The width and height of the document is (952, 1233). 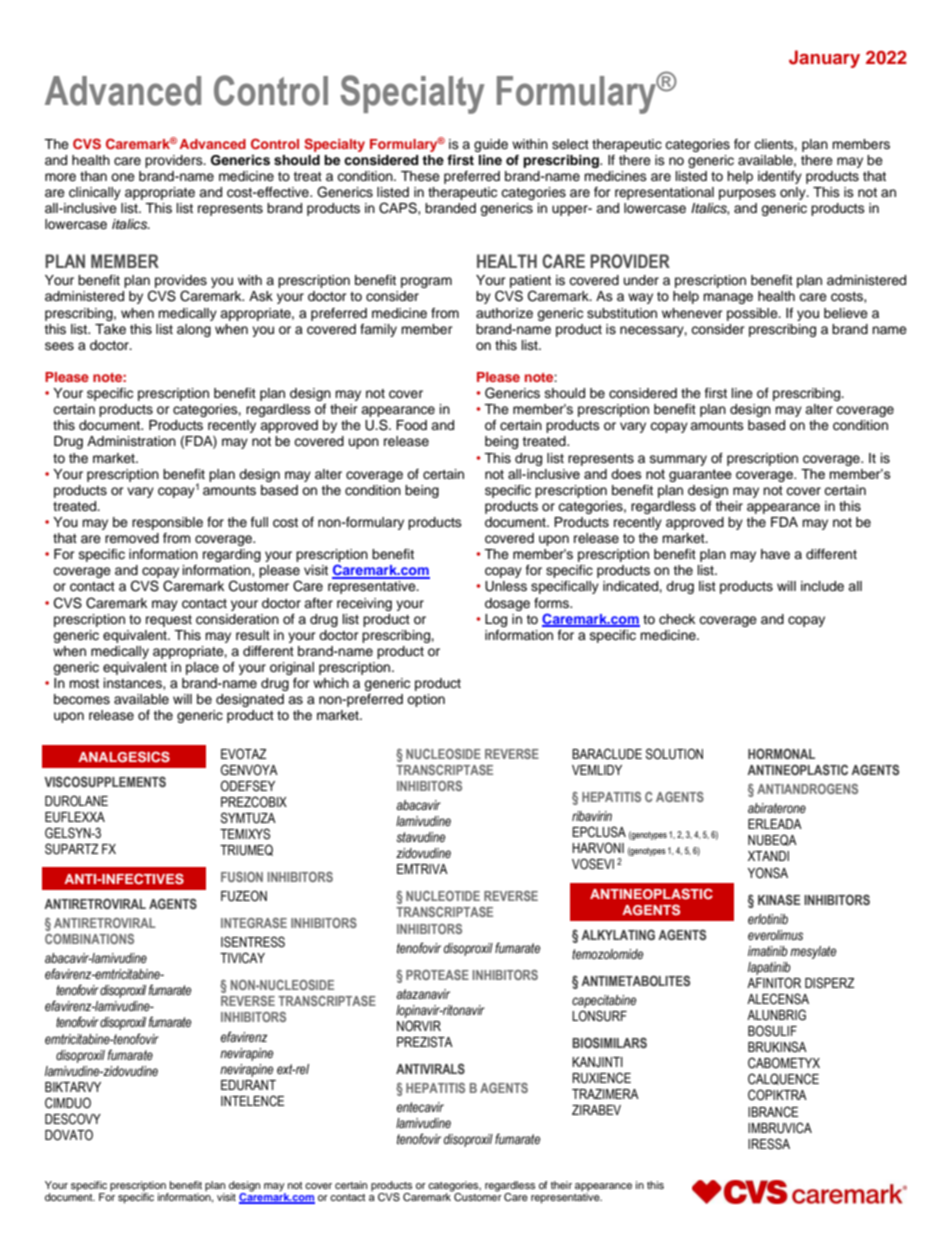 What do you see at coordinates (411, 425) in the document?
I see `Food` at bounding box center [411, 425].
